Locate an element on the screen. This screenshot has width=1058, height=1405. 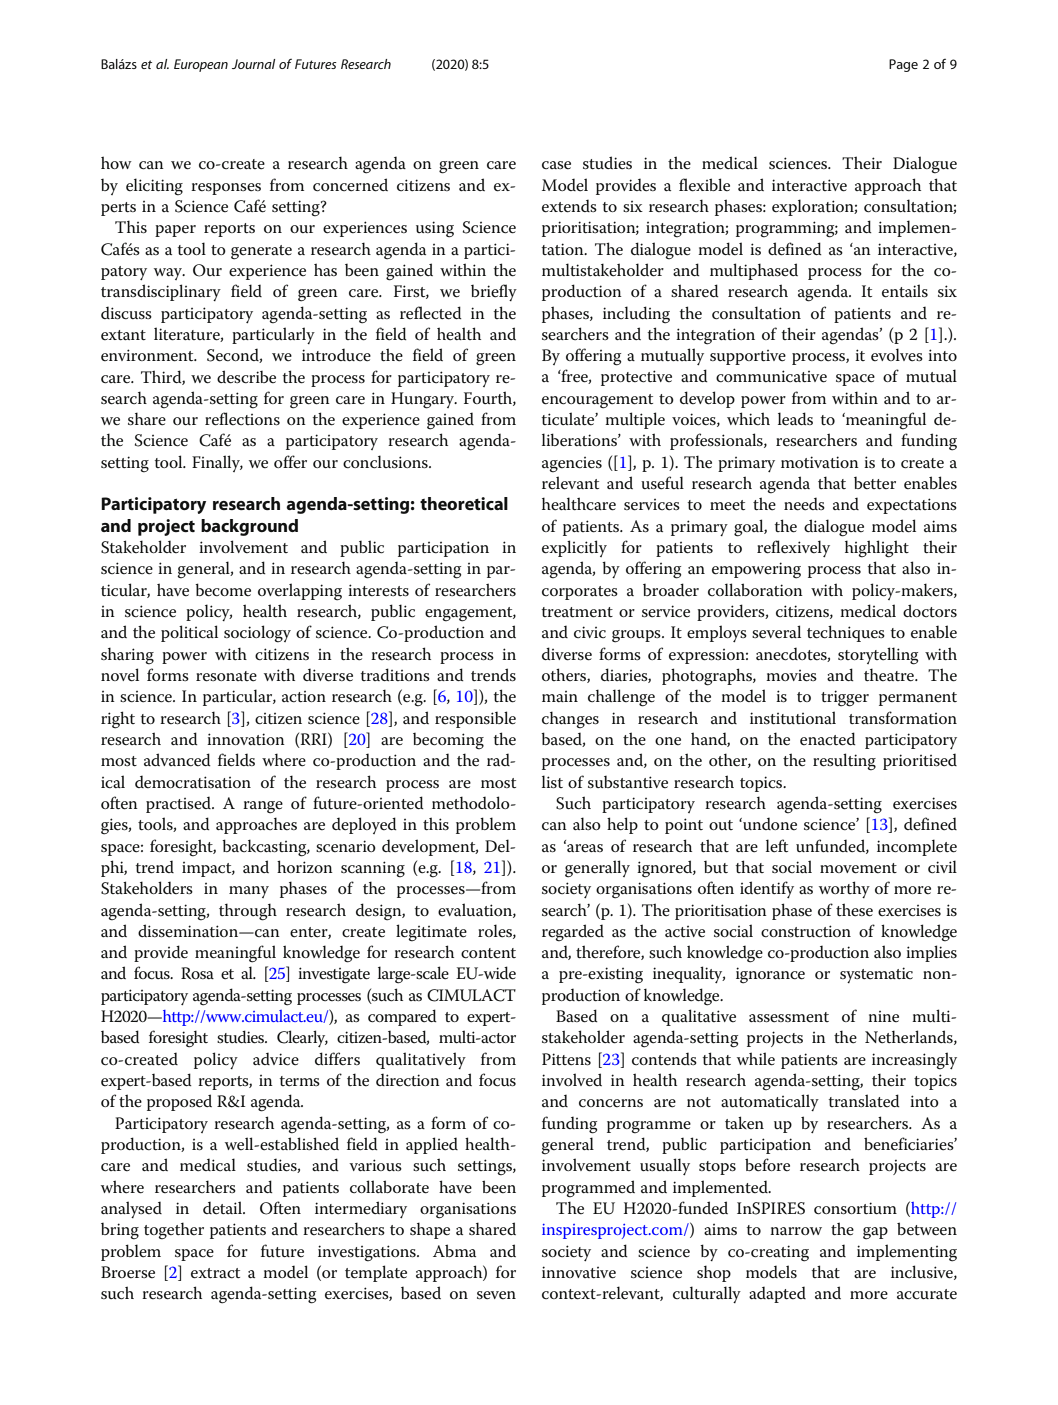
many is located at coordinates (249, 892).
